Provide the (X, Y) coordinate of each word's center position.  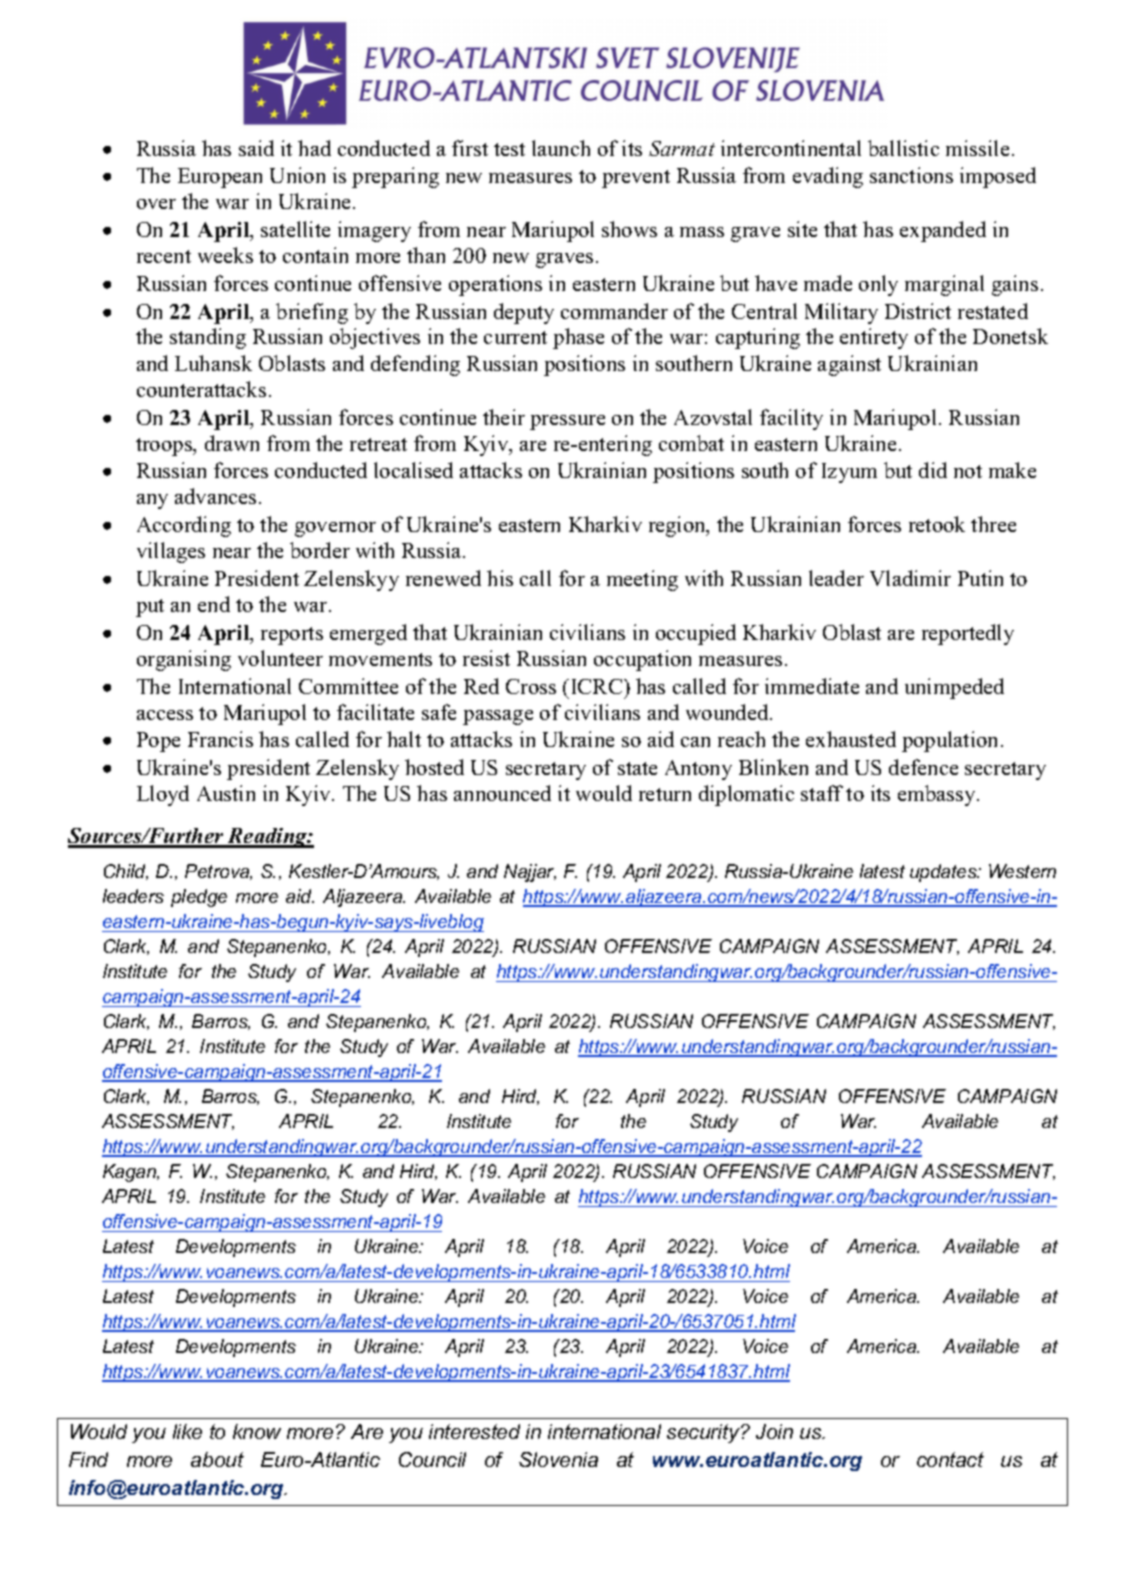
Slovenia (558, 1459)
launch (561, 148)
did (933, 470)
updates (944, 873)
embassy (938, 795)
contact (950, 1459)
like (187, 1431)
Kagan (131, 1173)
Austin (226, 793)
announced (502, 793)
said (256, 148)
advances (215, 496)
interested (474, 1431)
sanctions (911, 175)
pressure (567, 422)
